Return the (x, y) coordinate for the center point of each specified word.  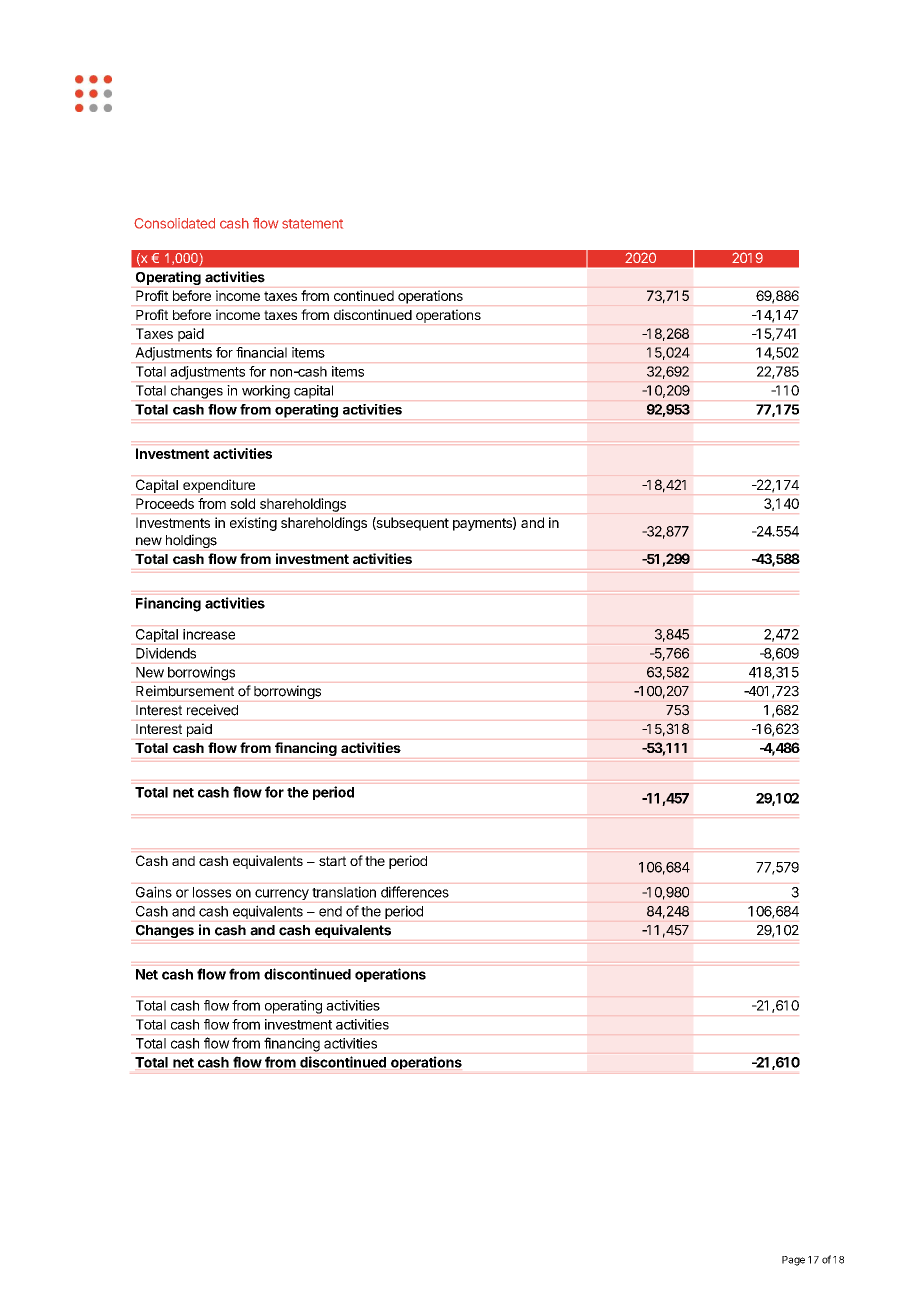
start (332, 861)
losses (212, 892)
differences (415, 892)
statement (312, 224)
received (212, 710)
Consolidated (174, 223)
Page (793, 1261)
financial (261, 352)
